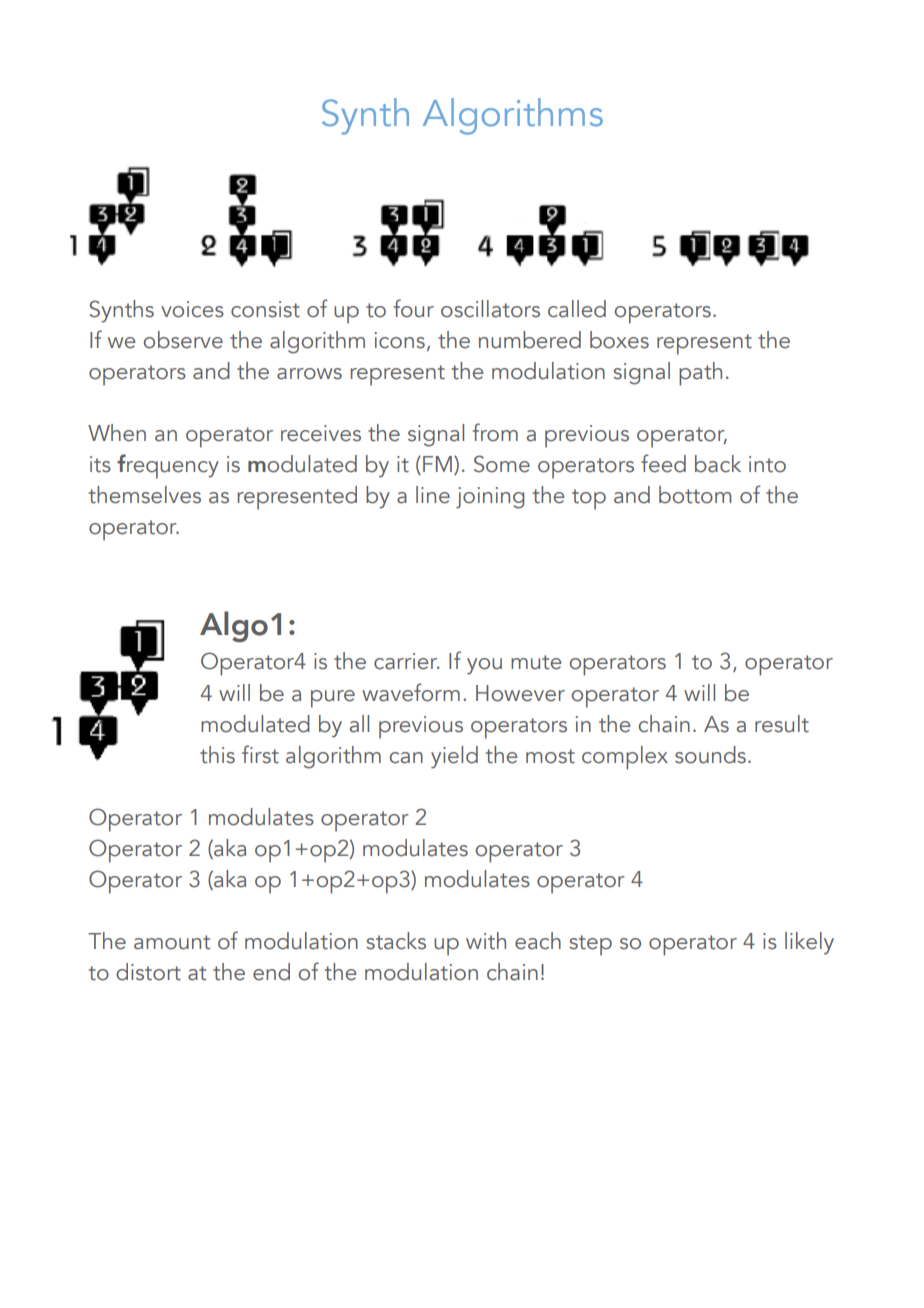  I want to click on path, so click(700, 374).
